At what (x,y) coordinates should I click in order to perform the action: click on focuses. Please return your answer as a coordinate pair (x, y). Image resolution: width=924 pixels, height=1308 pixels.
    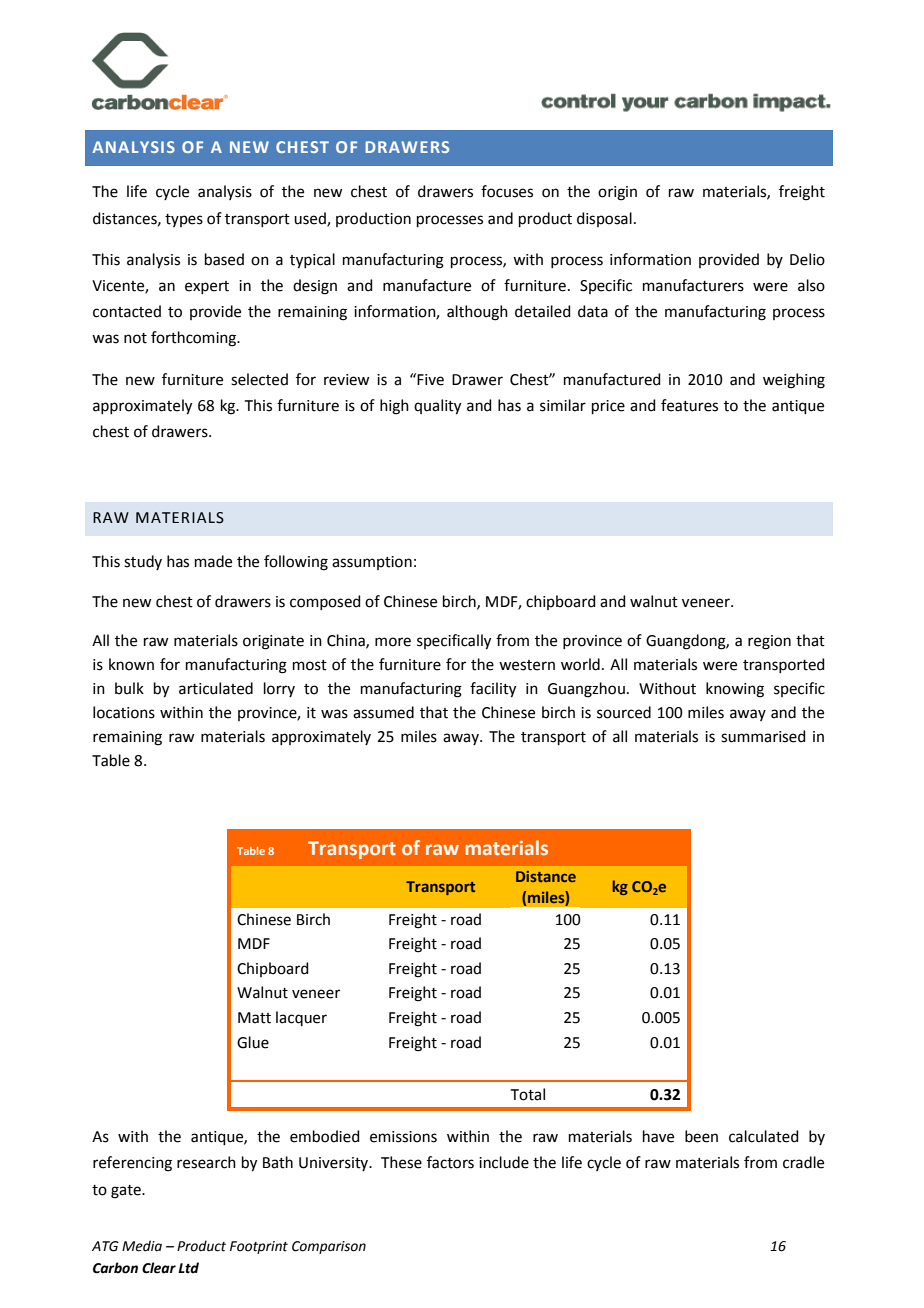
    Looking at the image, I should click on (507, 191).
